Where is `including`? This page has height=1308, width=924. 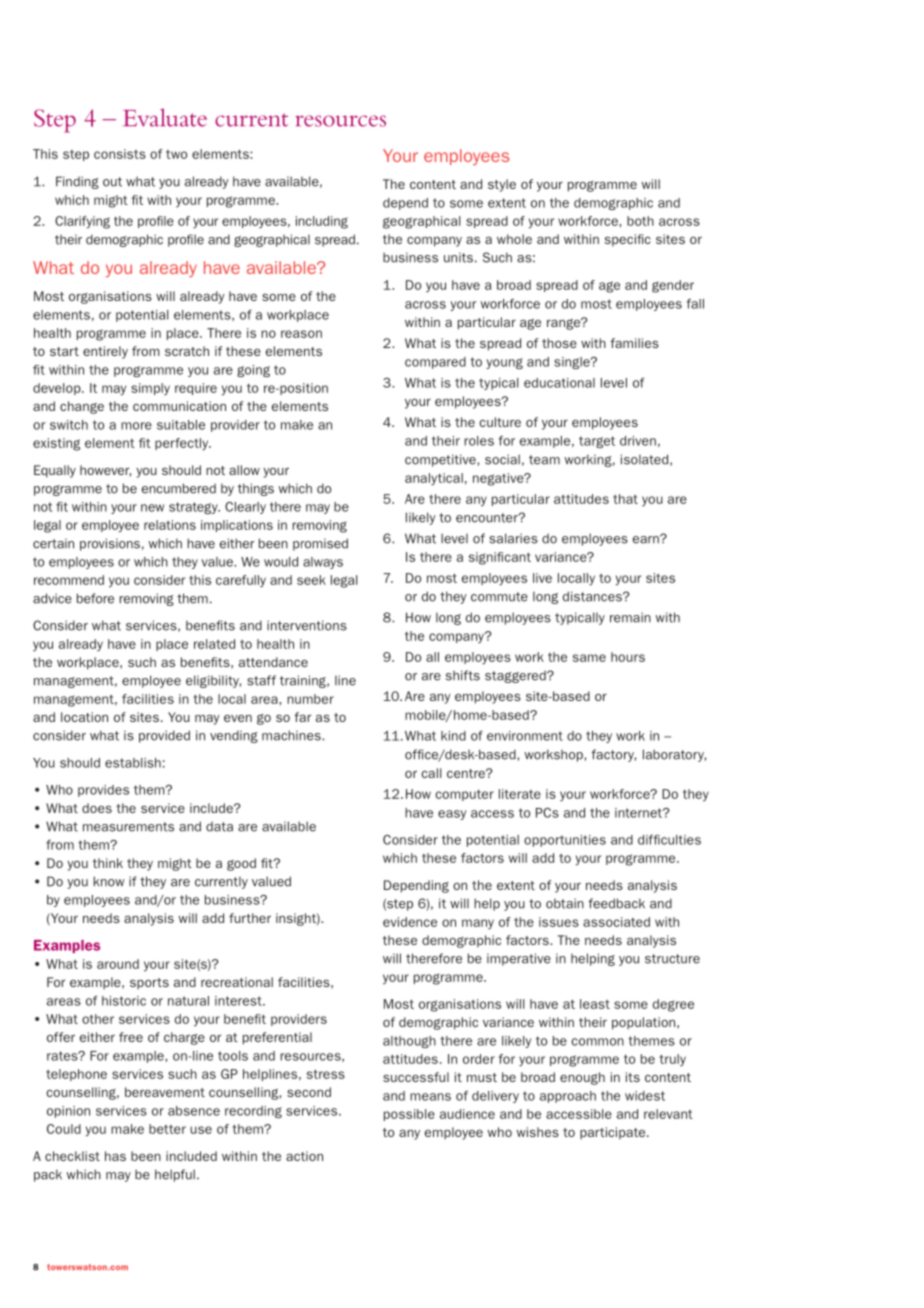
including is located at coordinates (322, 222).
